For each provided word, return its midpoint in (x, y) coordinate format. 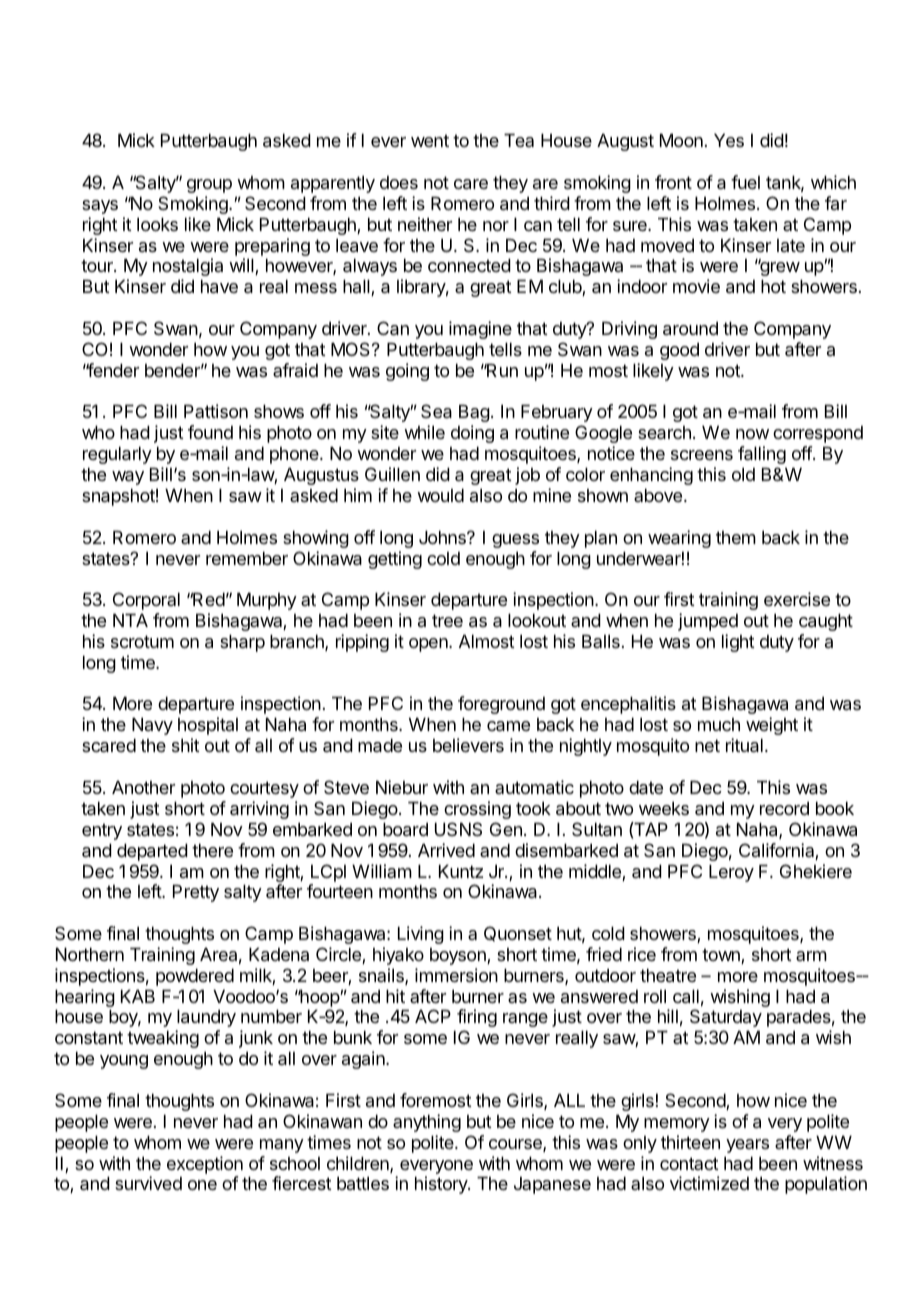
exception (205, 1165)
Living (421, 935)
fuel (745, 182)
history (442, 1185)
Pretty (196, 893)
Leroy (731, 873)
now (752, 434)
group (209, 186)
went (430, 140)
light (738, 643)
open (429, 645)
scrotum (142, 641)
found (210, 432)
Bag (474, 413)
